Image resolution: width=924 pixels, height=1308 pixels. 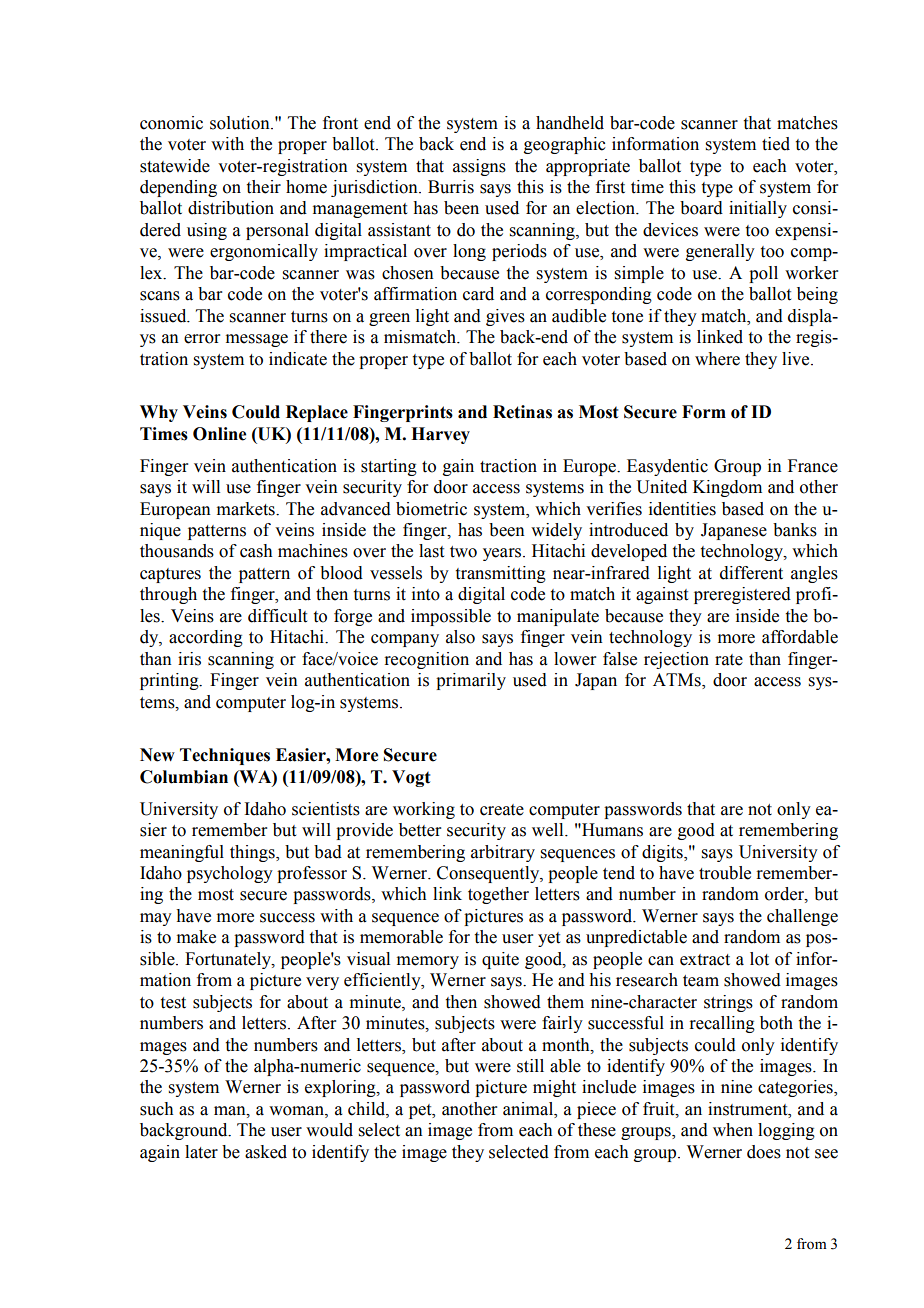 What do you see at coordinates (460, 637) in the image?
I see `also` at bounding box center [460, 637].
